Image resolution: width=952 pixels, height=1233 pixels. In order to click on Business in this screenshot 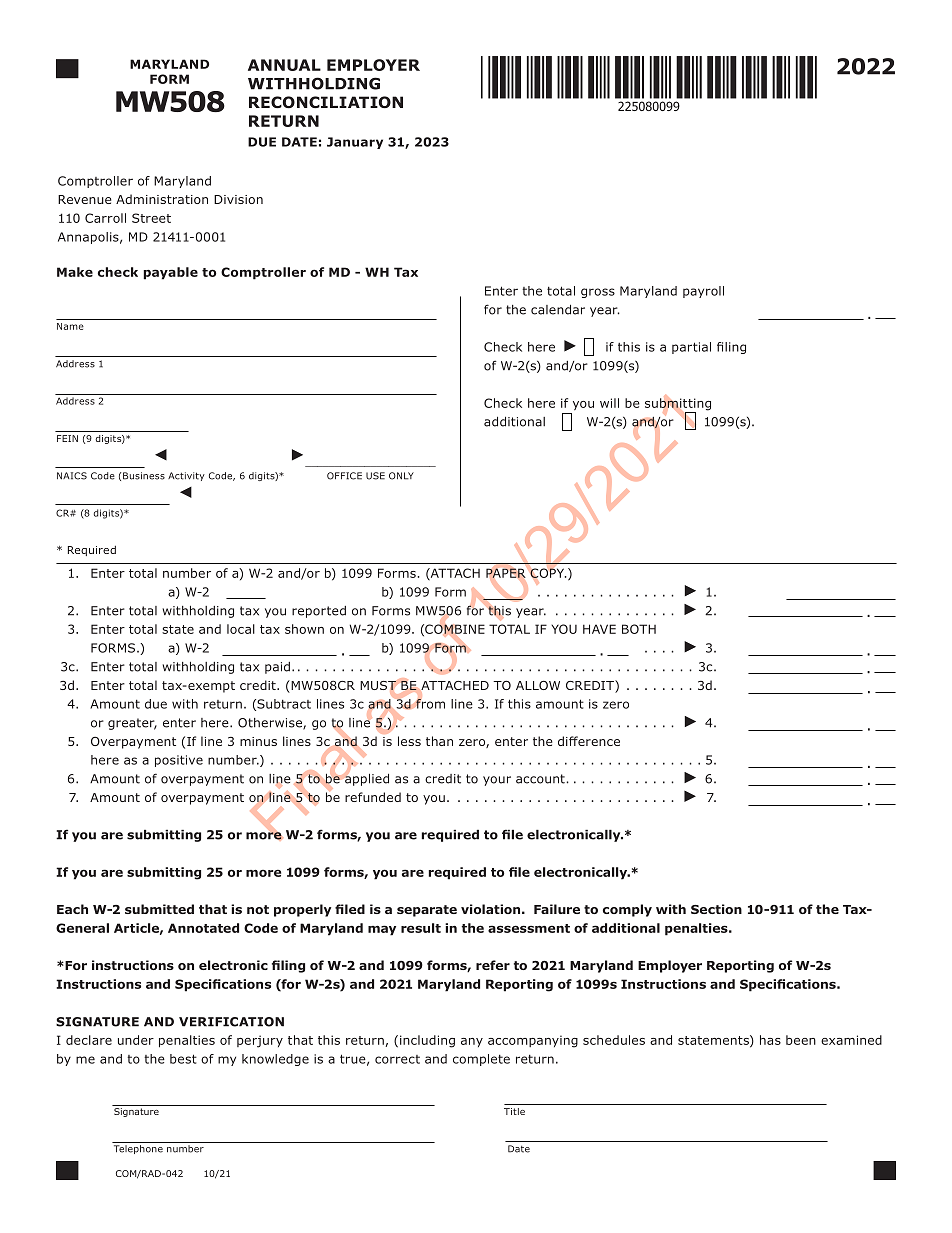, I will do `click(144, 476)`.
